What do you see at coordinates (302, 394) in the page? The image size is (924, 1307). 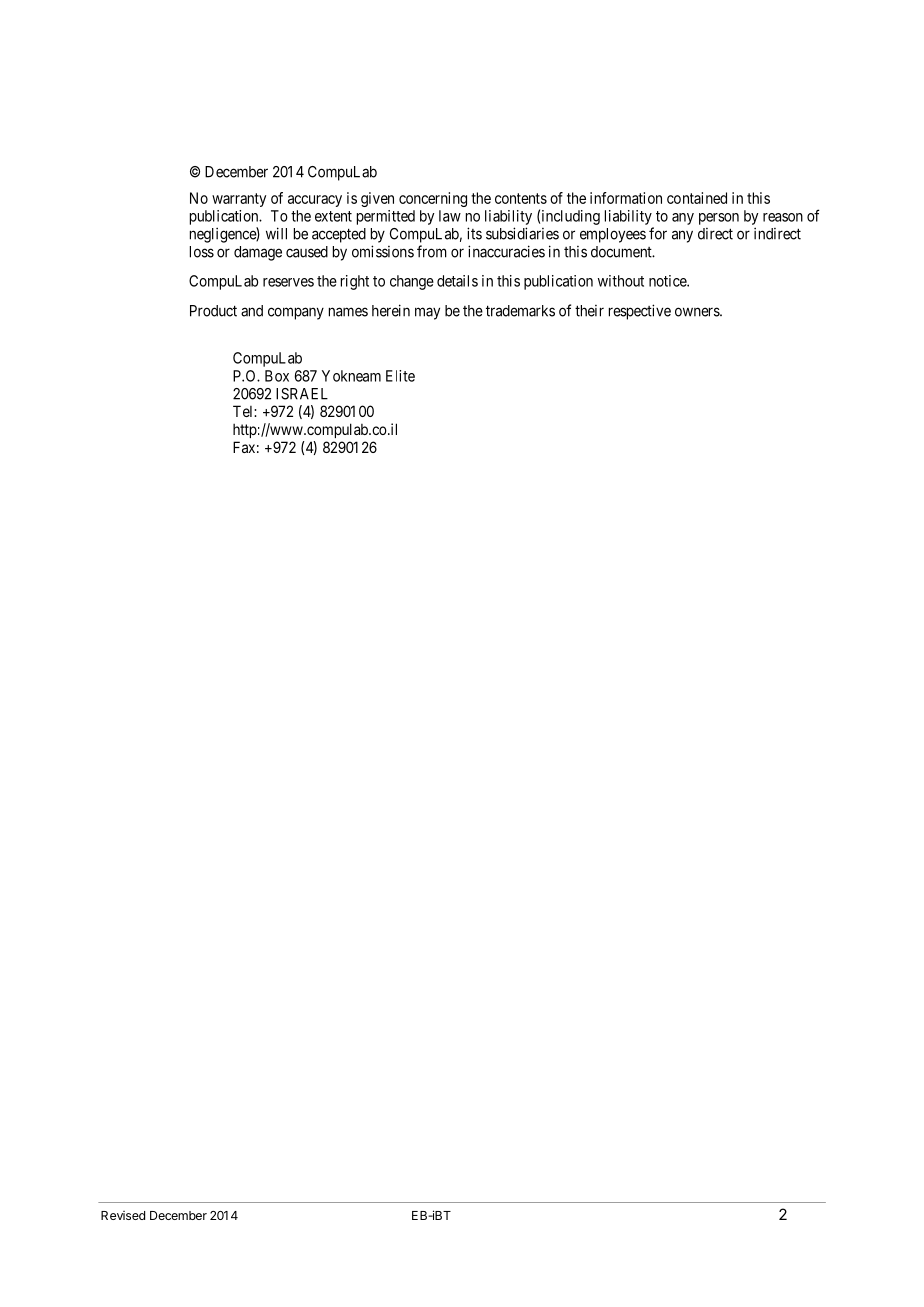 I see `ISRAEL` at bounding box center [302, 394].
